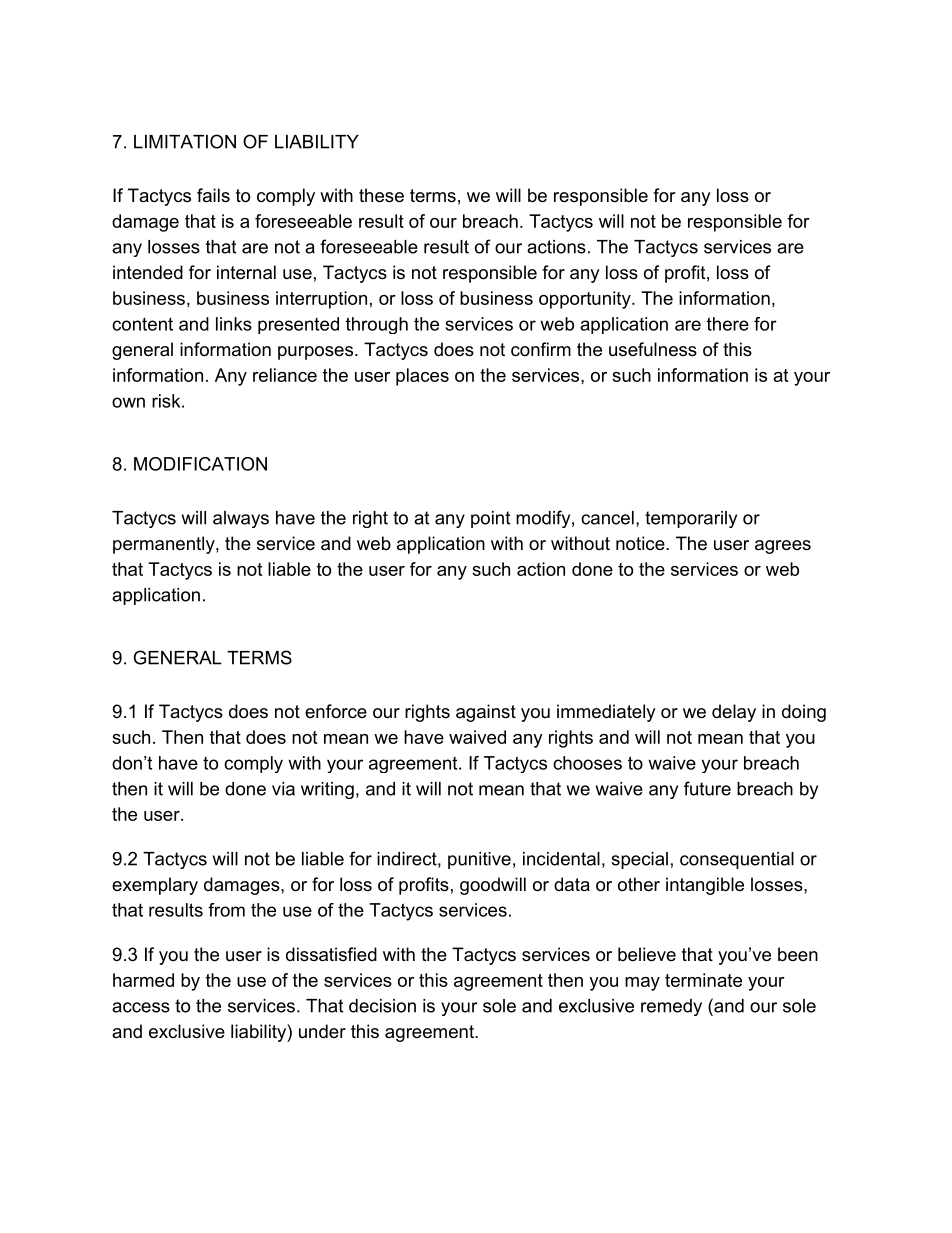 The image size is (952, 1233). What do you see at coordinates (486, 713) in the screenshot?
I see `against` at bounding box center [486, 713].
